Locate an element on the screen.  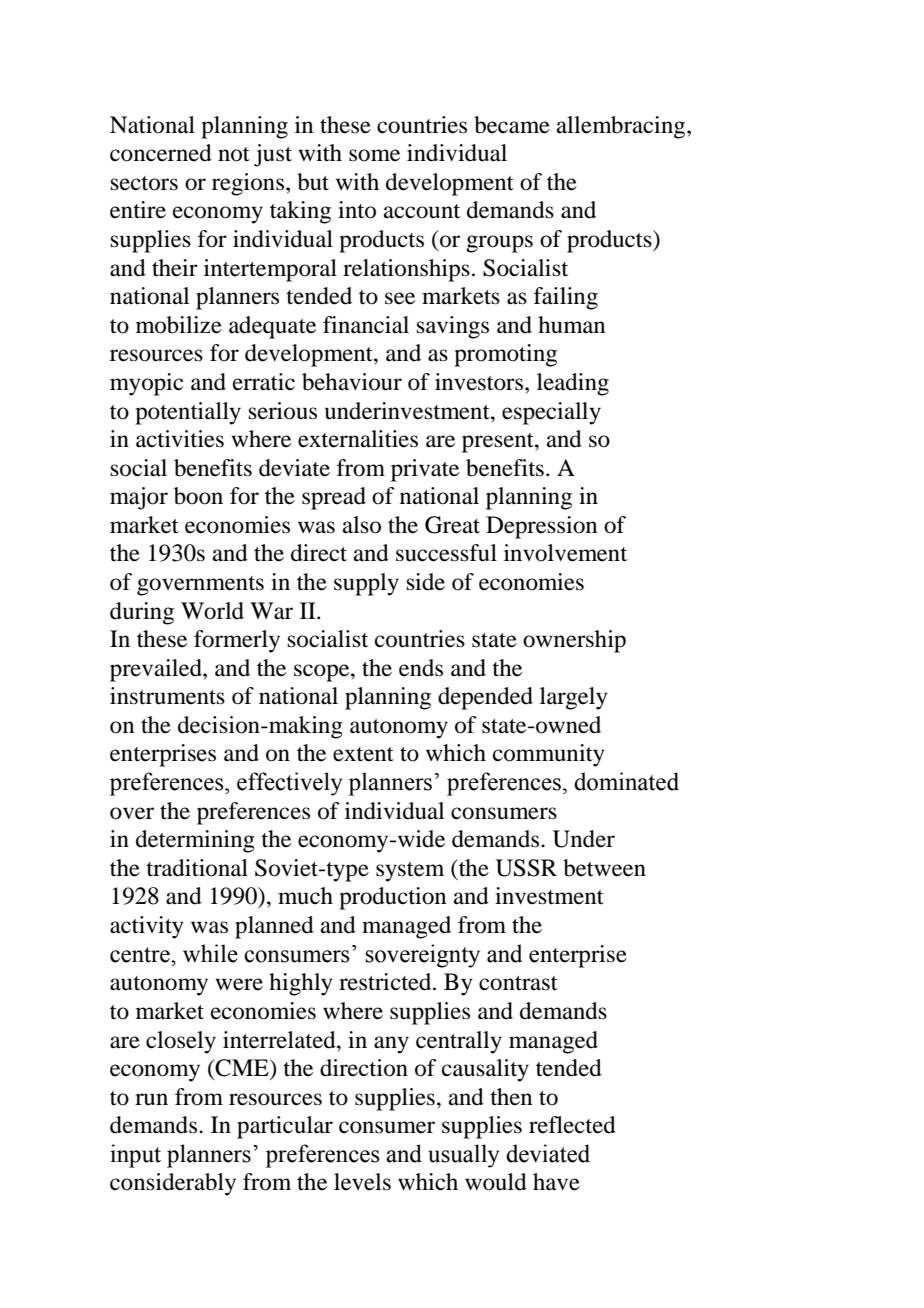
concerned is located at coordinates (161, 153).
